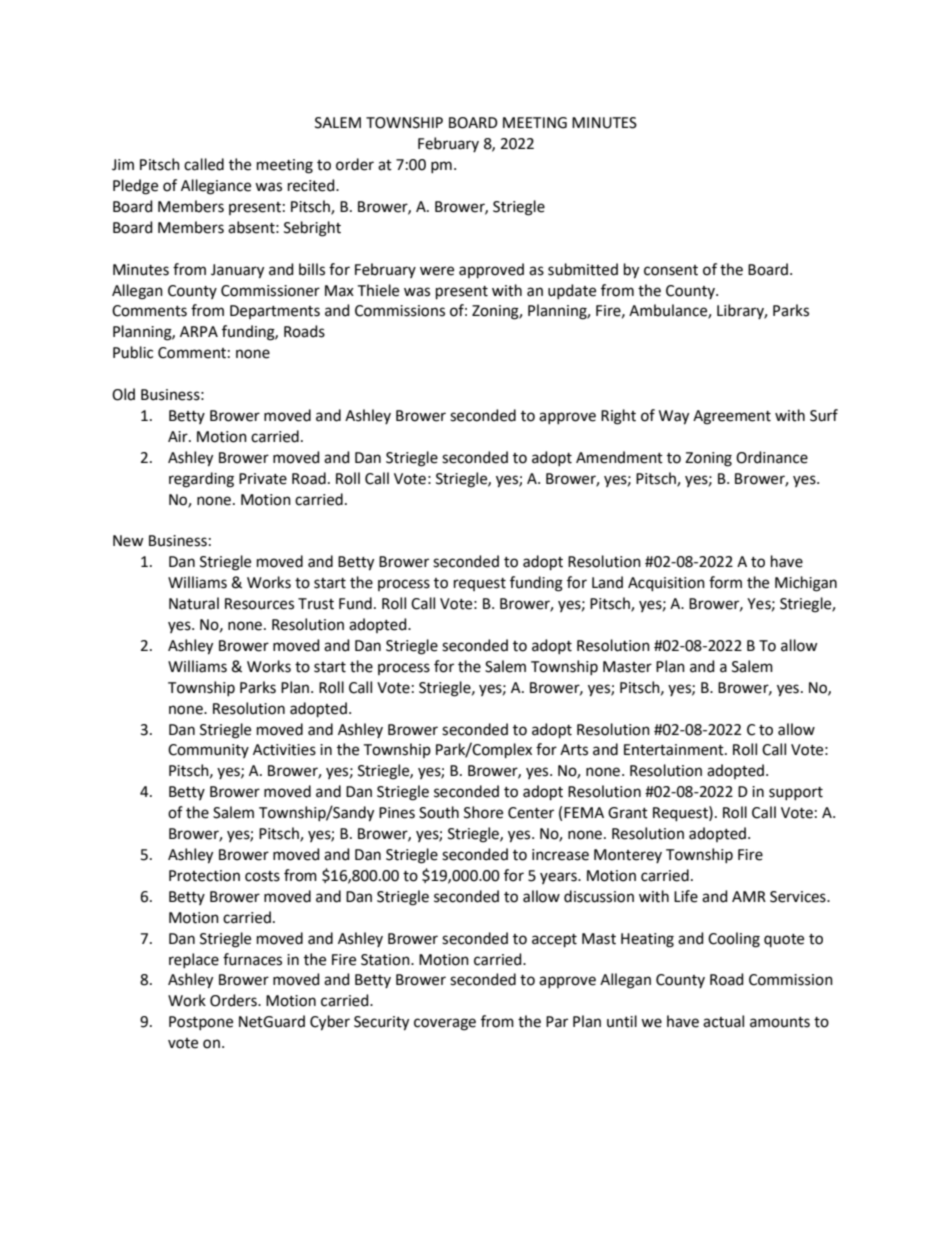 The height and width of the screenshot is (1233, 952). Describe the element at coordinates (208, 751) in the screenshot. I see `Community` at that location.
